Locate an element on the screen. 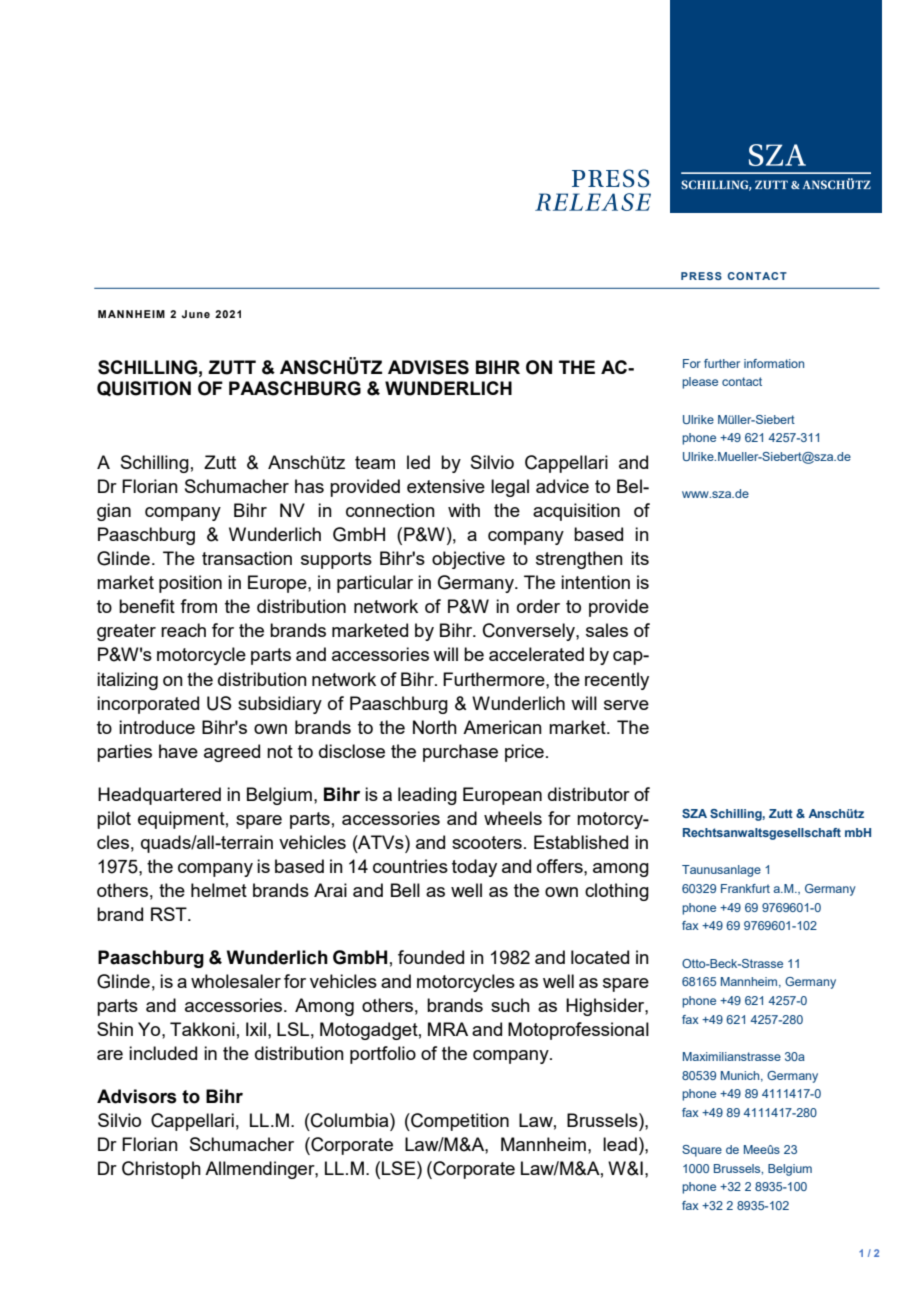  purchase is located at coordinates (460, 753).
